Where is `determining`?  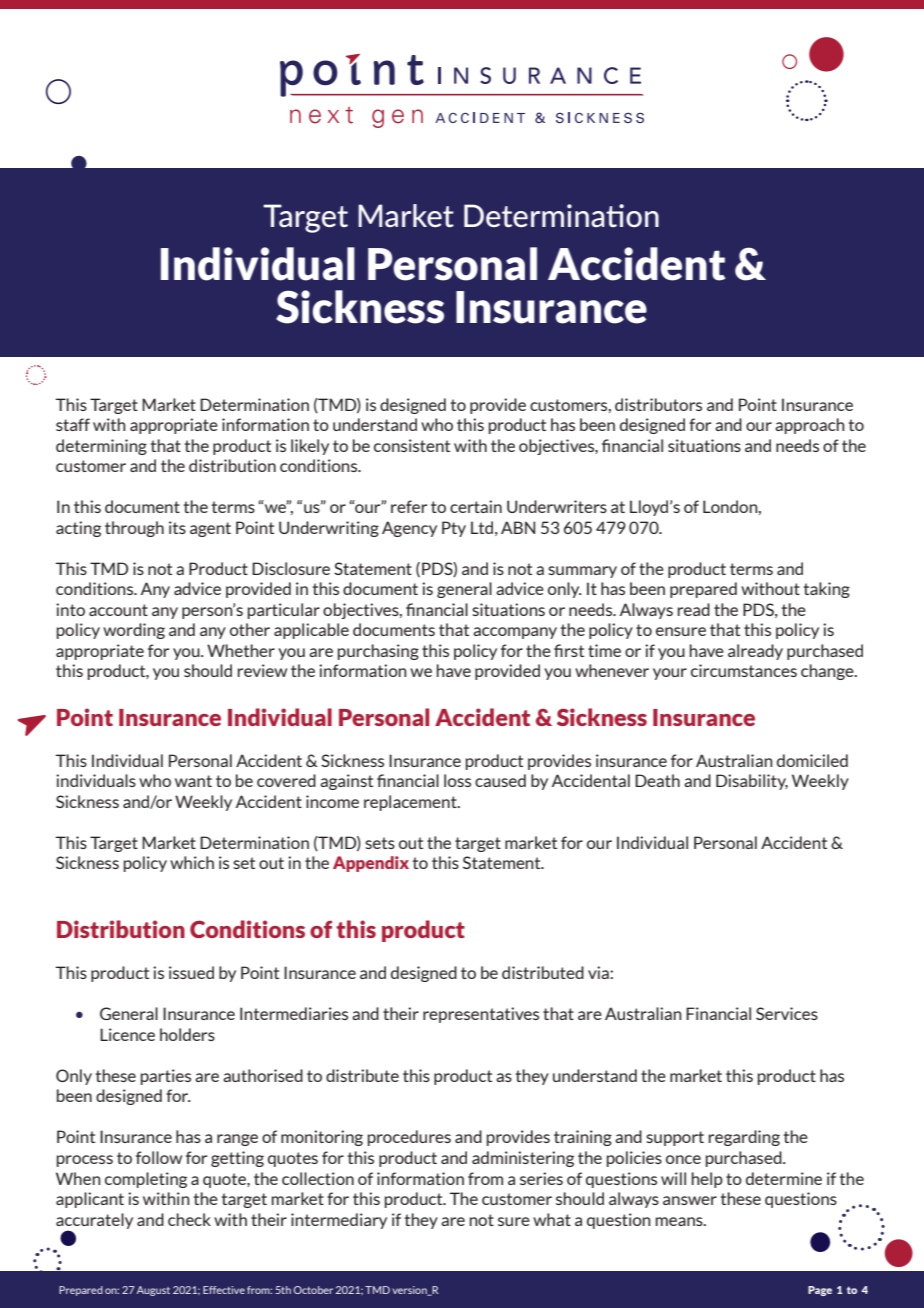 determining is located at coordinates (101, 447).
